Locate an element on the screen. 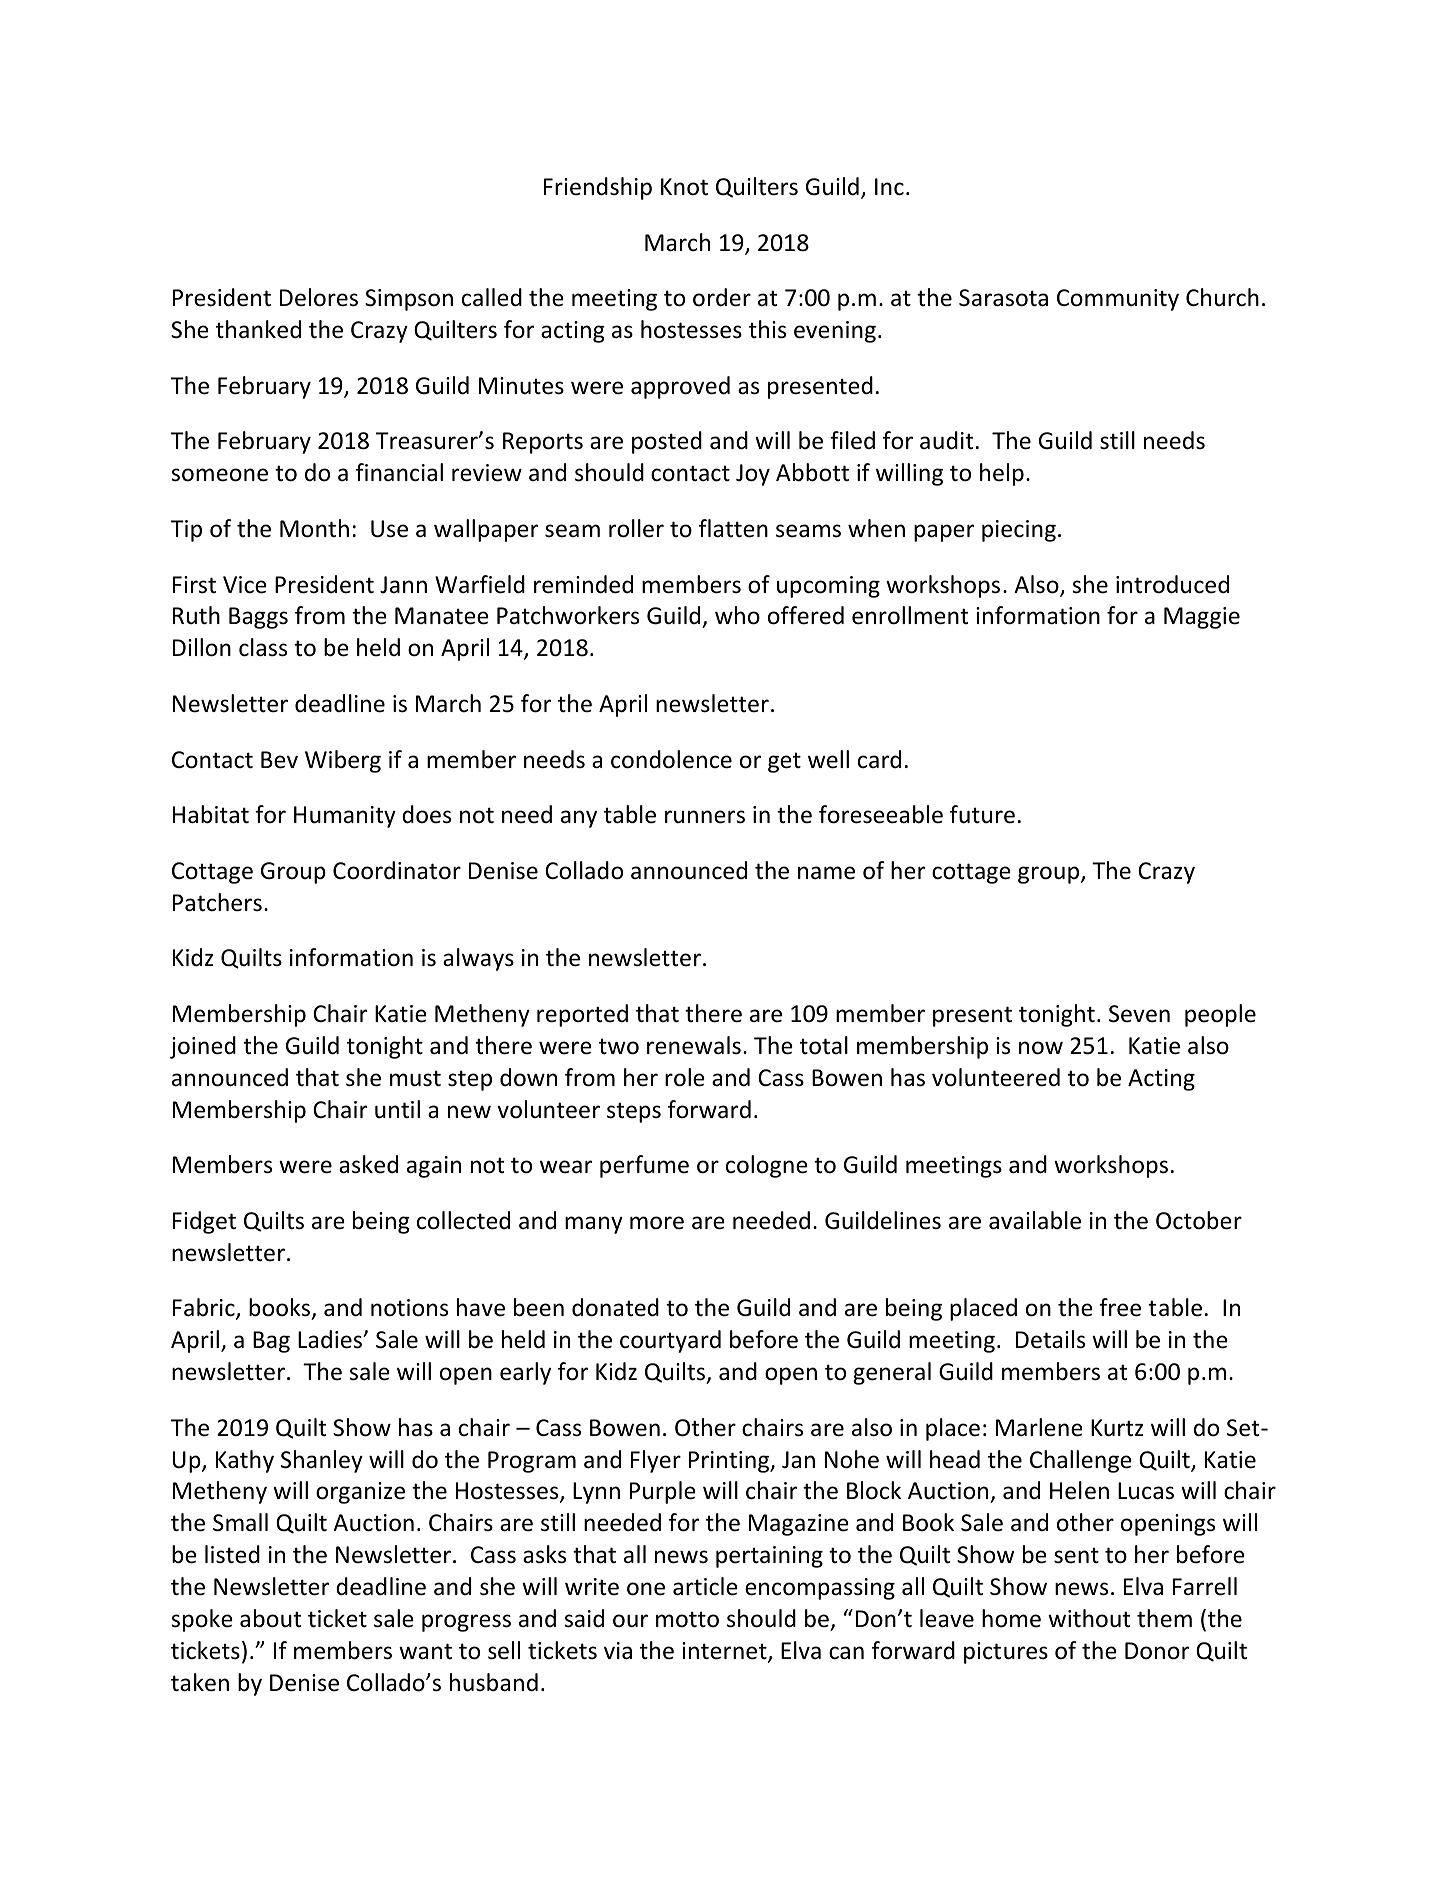 Image resolution: width=1453 pixels, height=1880 pixels. Seven is located at coordinates (1139, 1014).
